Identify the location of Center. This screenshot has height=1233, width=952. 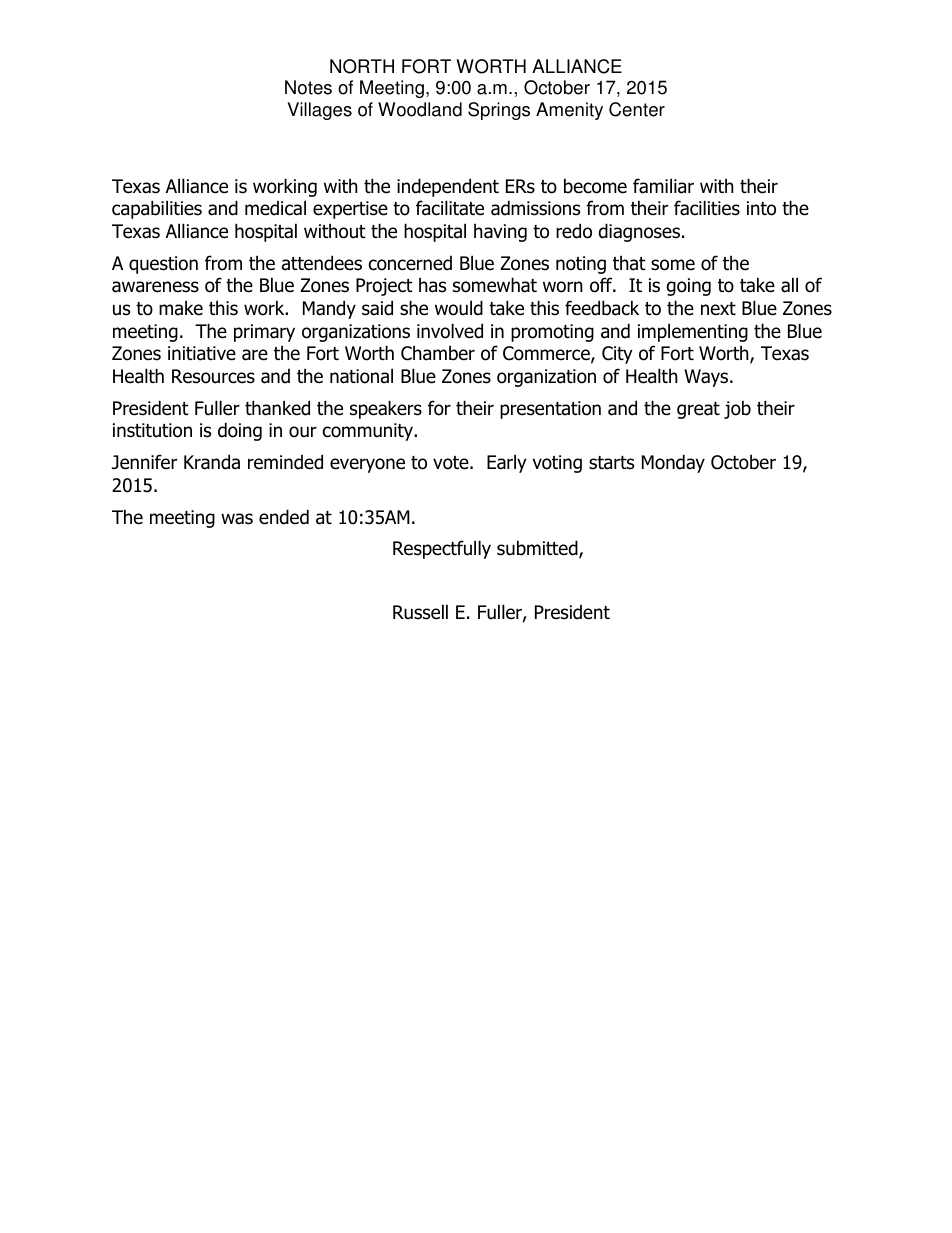
(637, 109).
